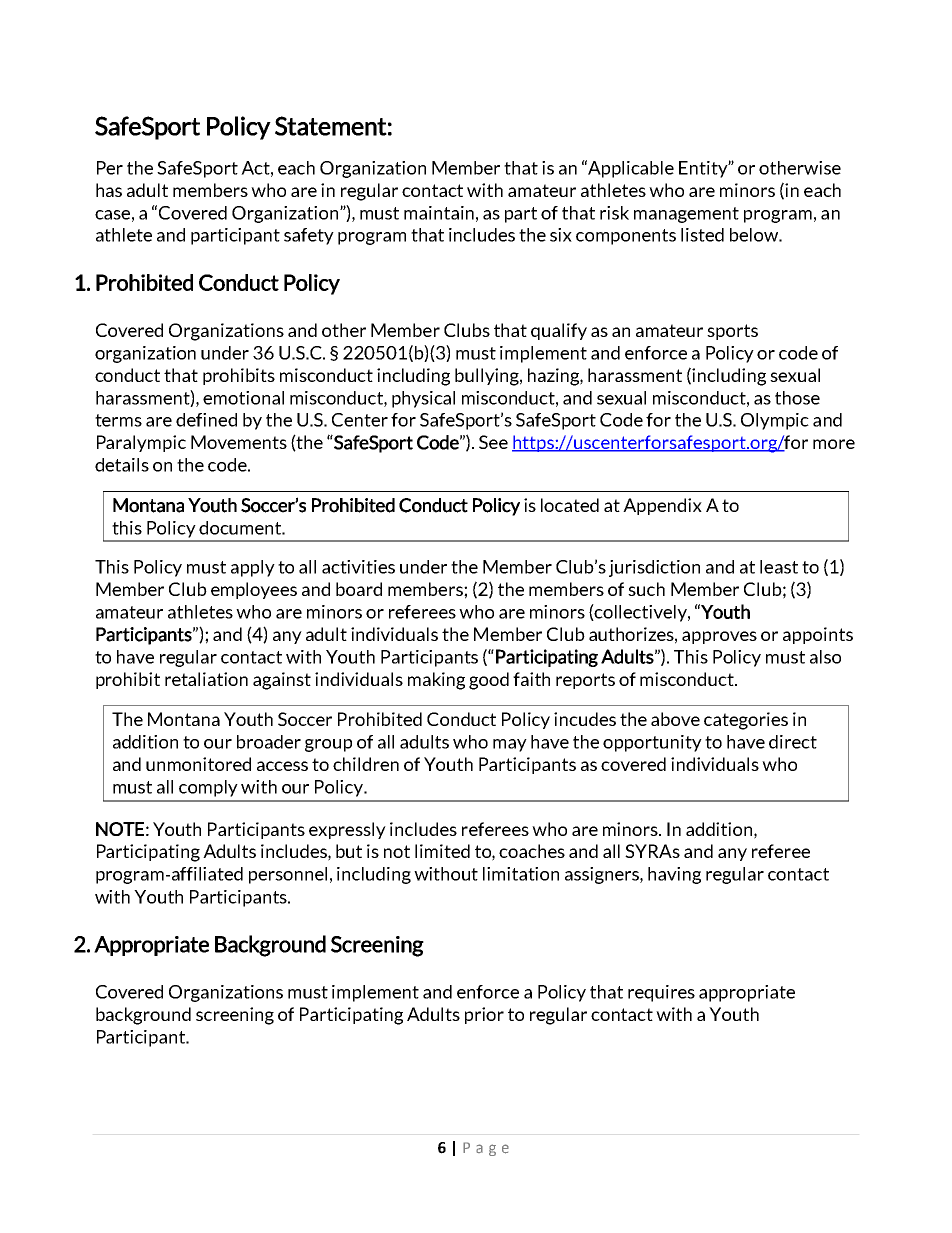  Describe the element at coordinates (570, 505) in the screenshot. I see `located` at that location.
